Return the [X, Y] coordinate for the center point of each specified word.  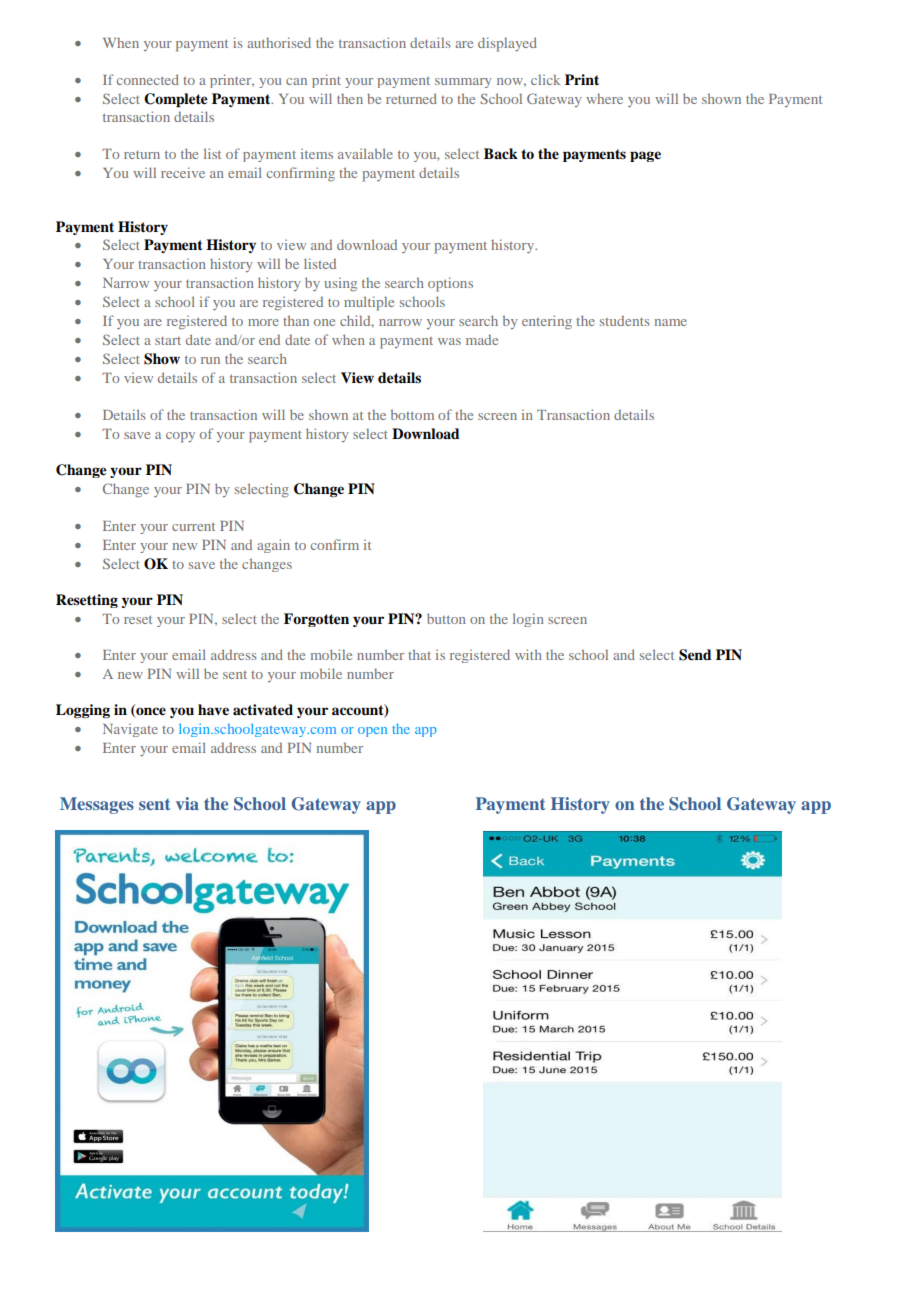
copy [180, 437]
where [604, 99]
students [625, 321]
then [350, 99]
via [187, 803]
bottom [412, 414]
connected [148, 79]
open [372, 732]
